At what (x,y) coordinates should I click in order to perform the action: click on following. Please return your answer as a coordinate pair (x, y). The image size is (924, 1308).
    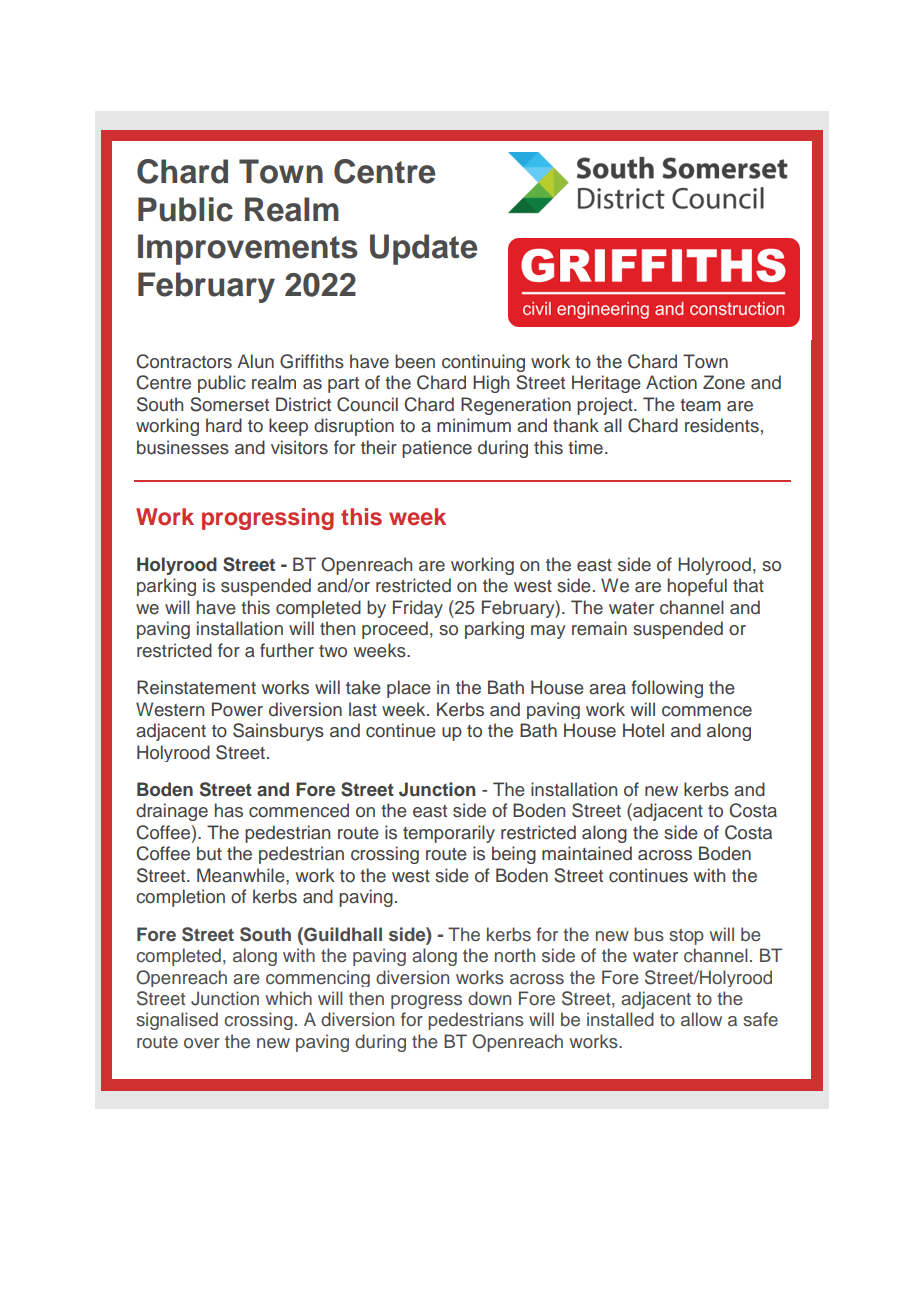
    Looking at the image, I should click on (667, 689).
